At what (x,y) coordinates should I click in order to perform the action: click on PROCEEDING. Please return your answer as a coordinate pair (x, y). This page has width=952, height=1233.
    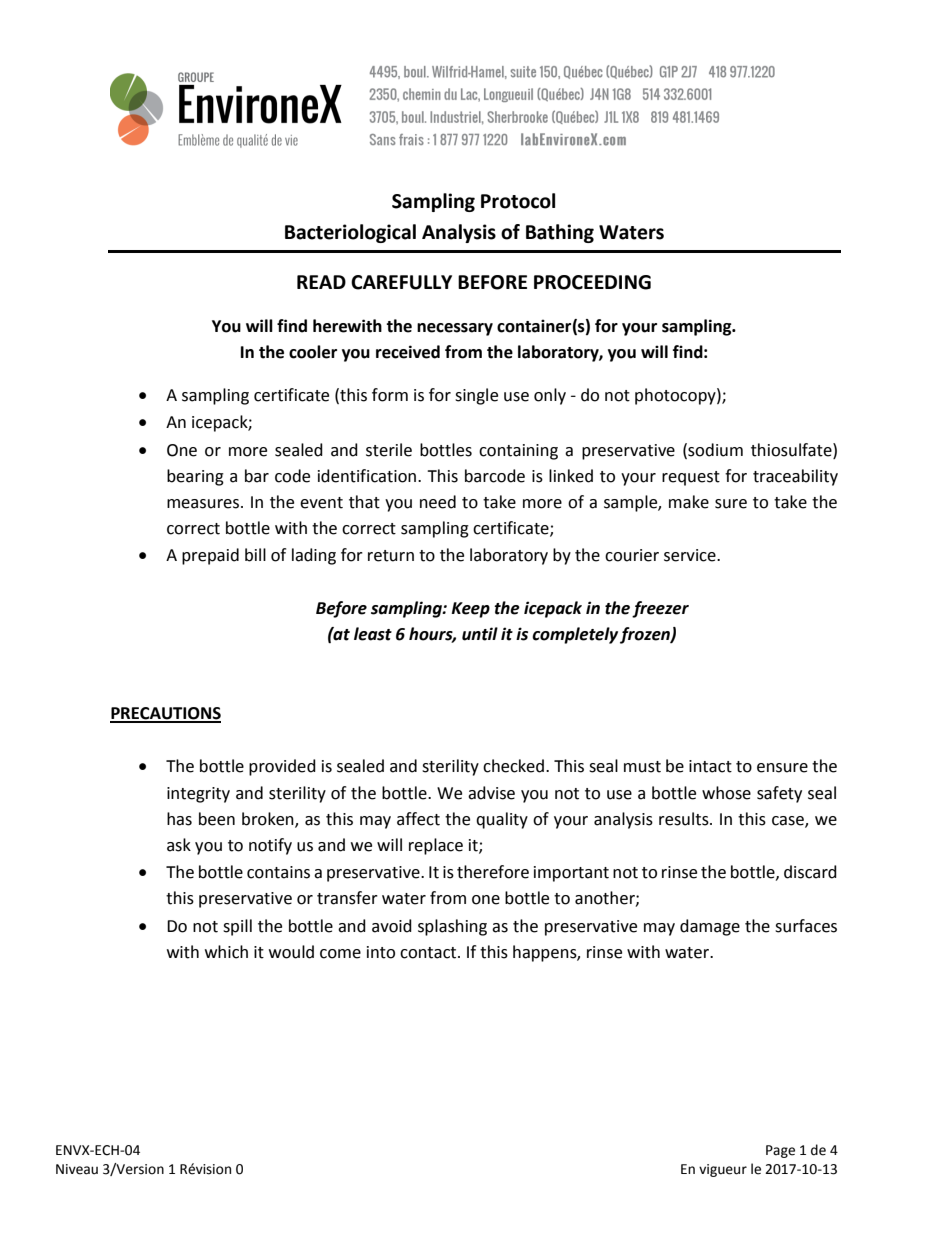
    Looking at the image, I should click on (592, 282).
